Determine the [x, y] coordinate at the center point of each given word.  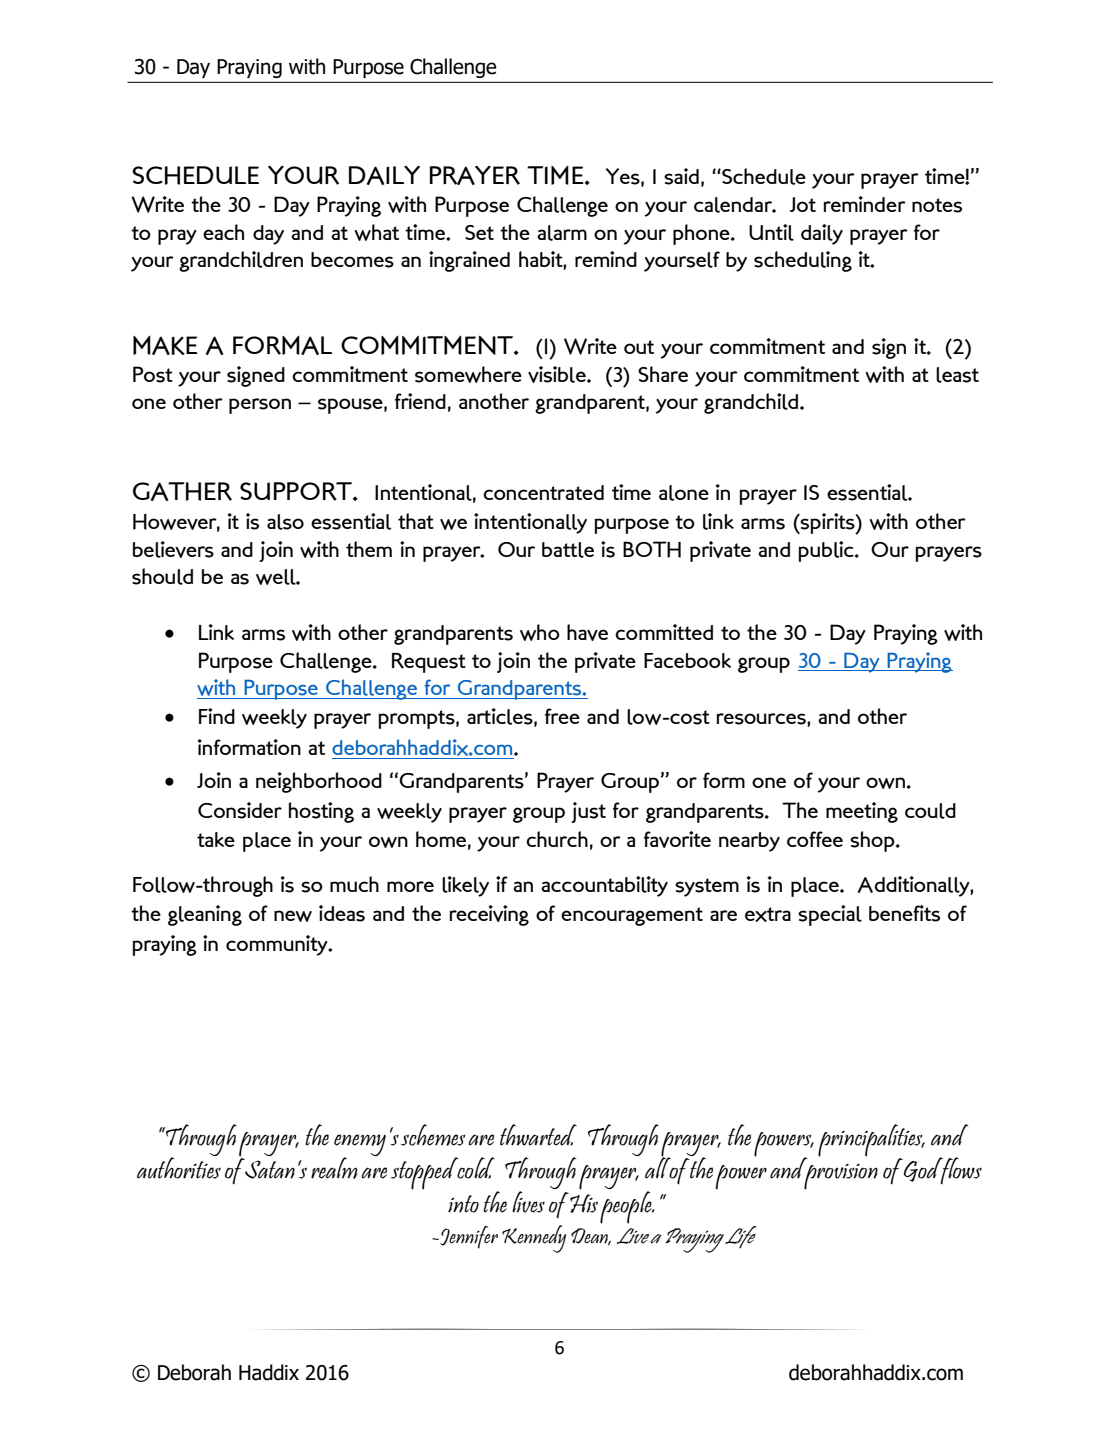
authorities [179, 1167]
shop [873, 841]
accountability [604, 886]
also [285, 522]
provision [840, 1176]
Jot [803, 204]
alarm [562, 233]
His [584, 1203]
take [216, 839]
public [827, 551]
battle [568, 550]
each [223, 232]
